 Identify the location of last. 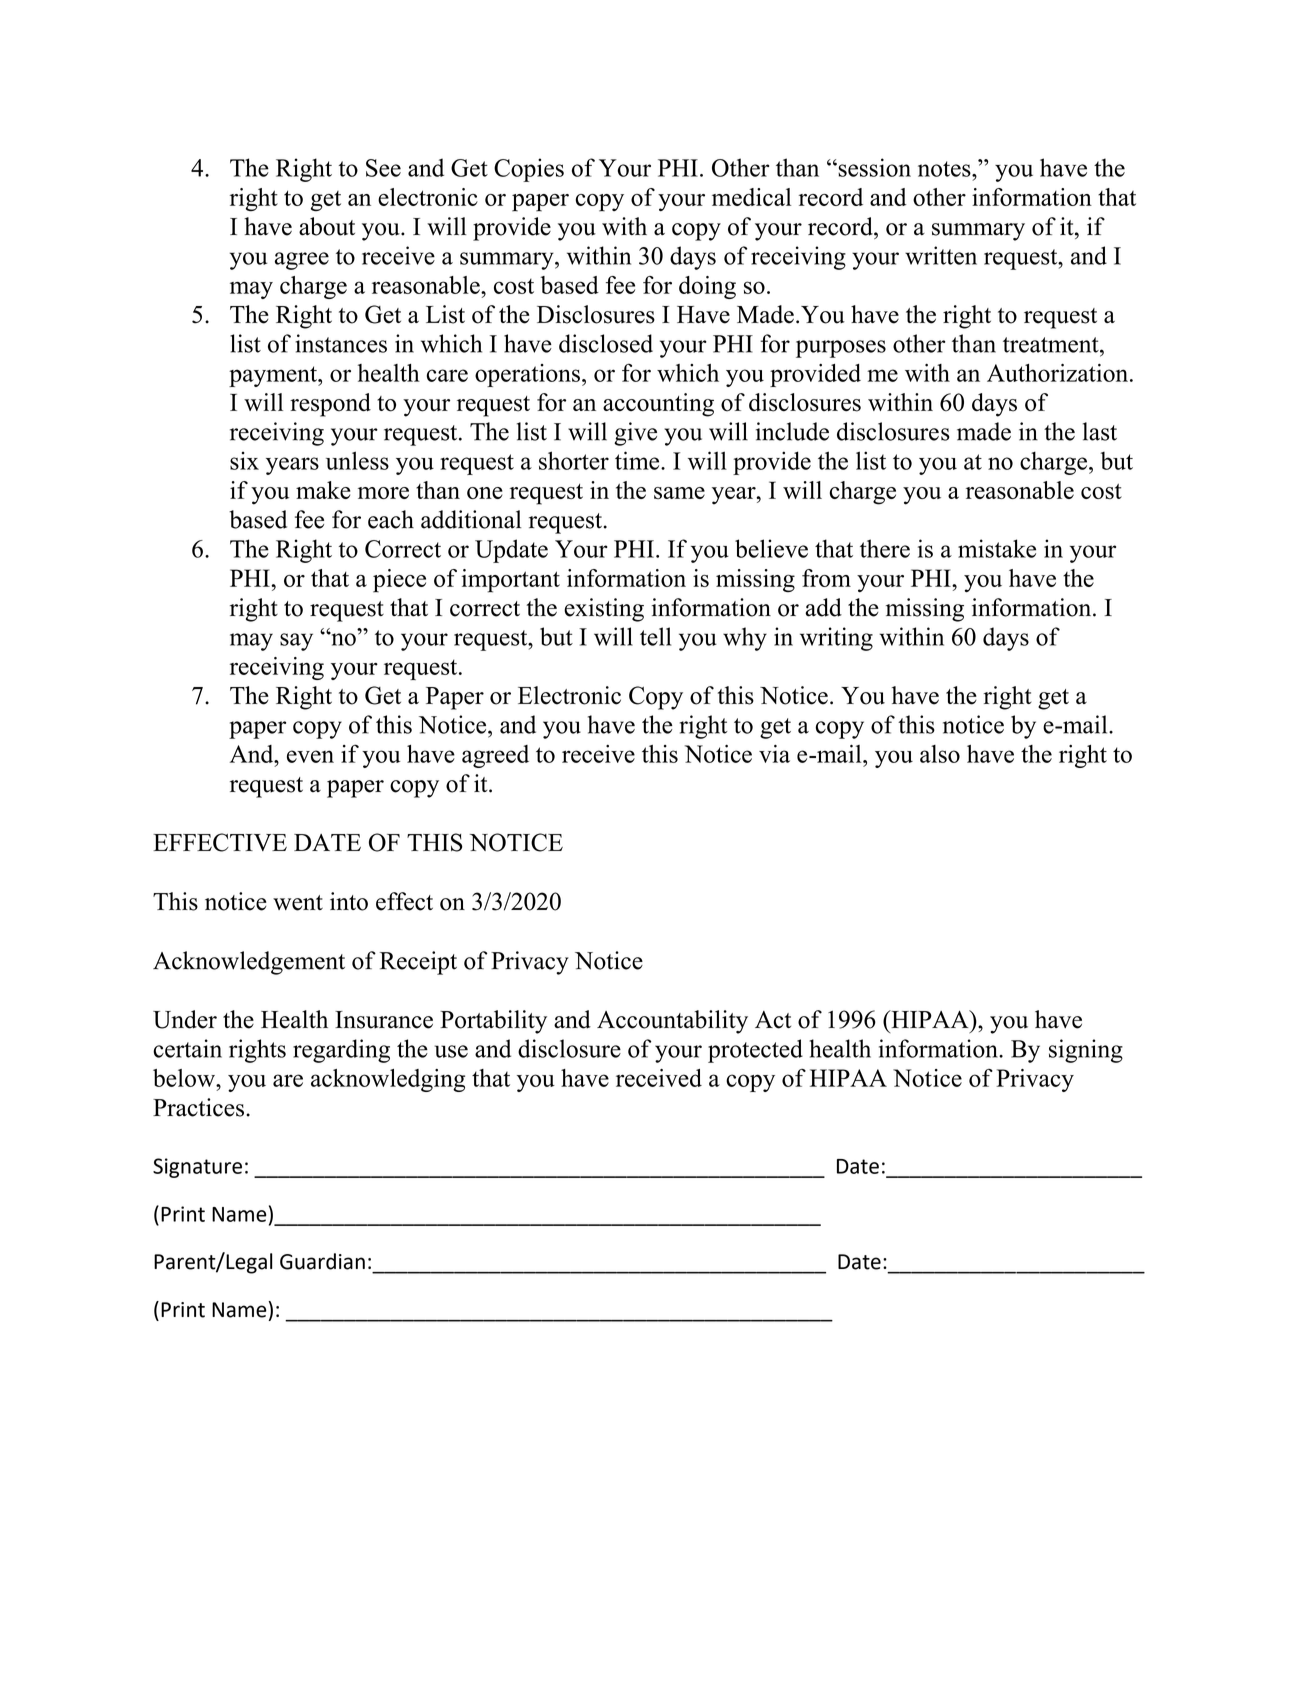
(1100, 431).
